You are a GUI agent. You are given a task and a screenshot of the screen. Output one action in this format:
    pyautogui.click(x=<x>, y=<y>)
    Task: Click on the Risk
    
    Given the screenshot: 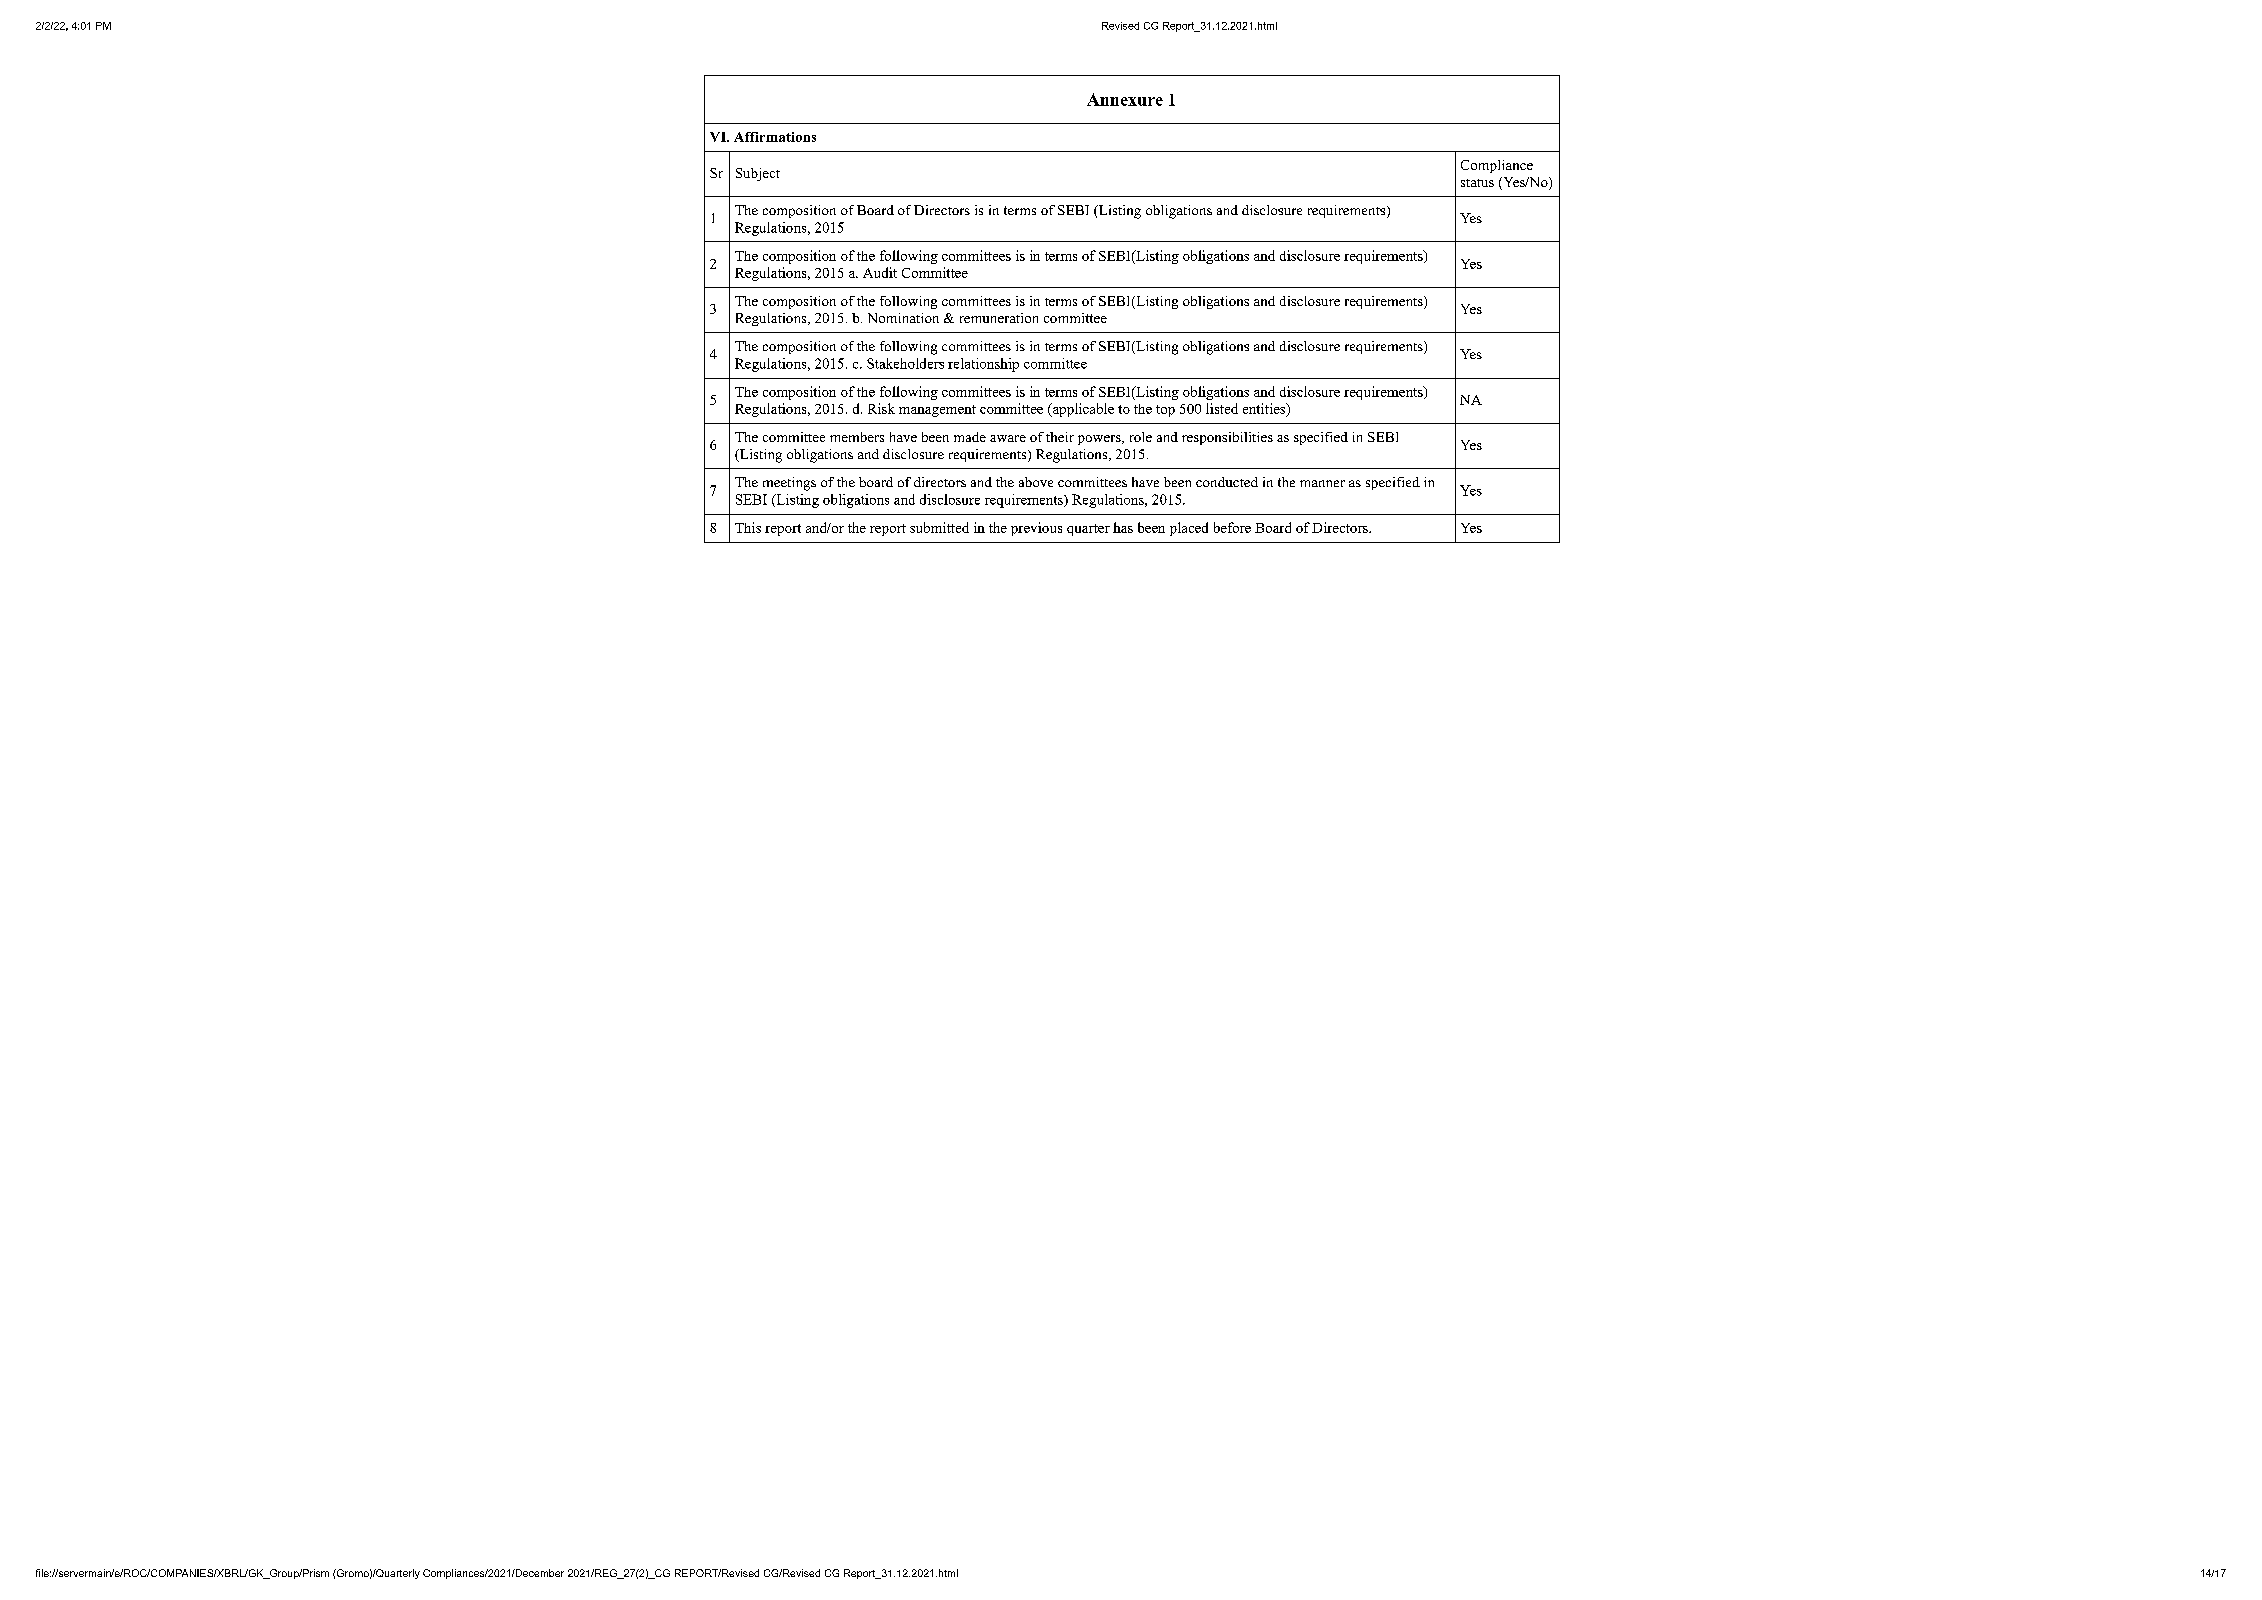 What is the action you would take?
    pyautogui.click(x=881, y=408)
